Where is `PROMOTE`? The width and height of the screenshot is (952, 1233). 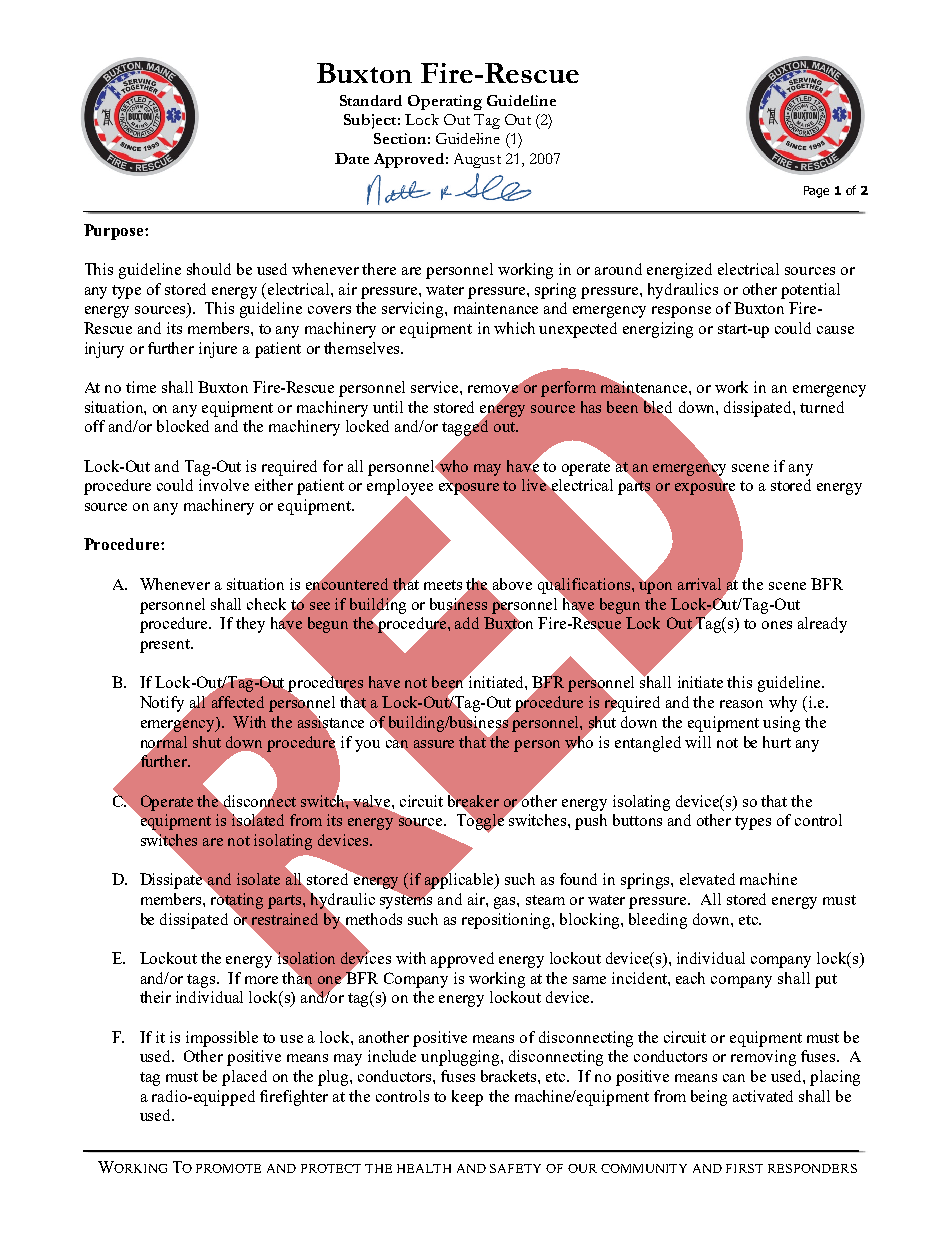
PROMOTE is located at coordinates (228, 1168).
